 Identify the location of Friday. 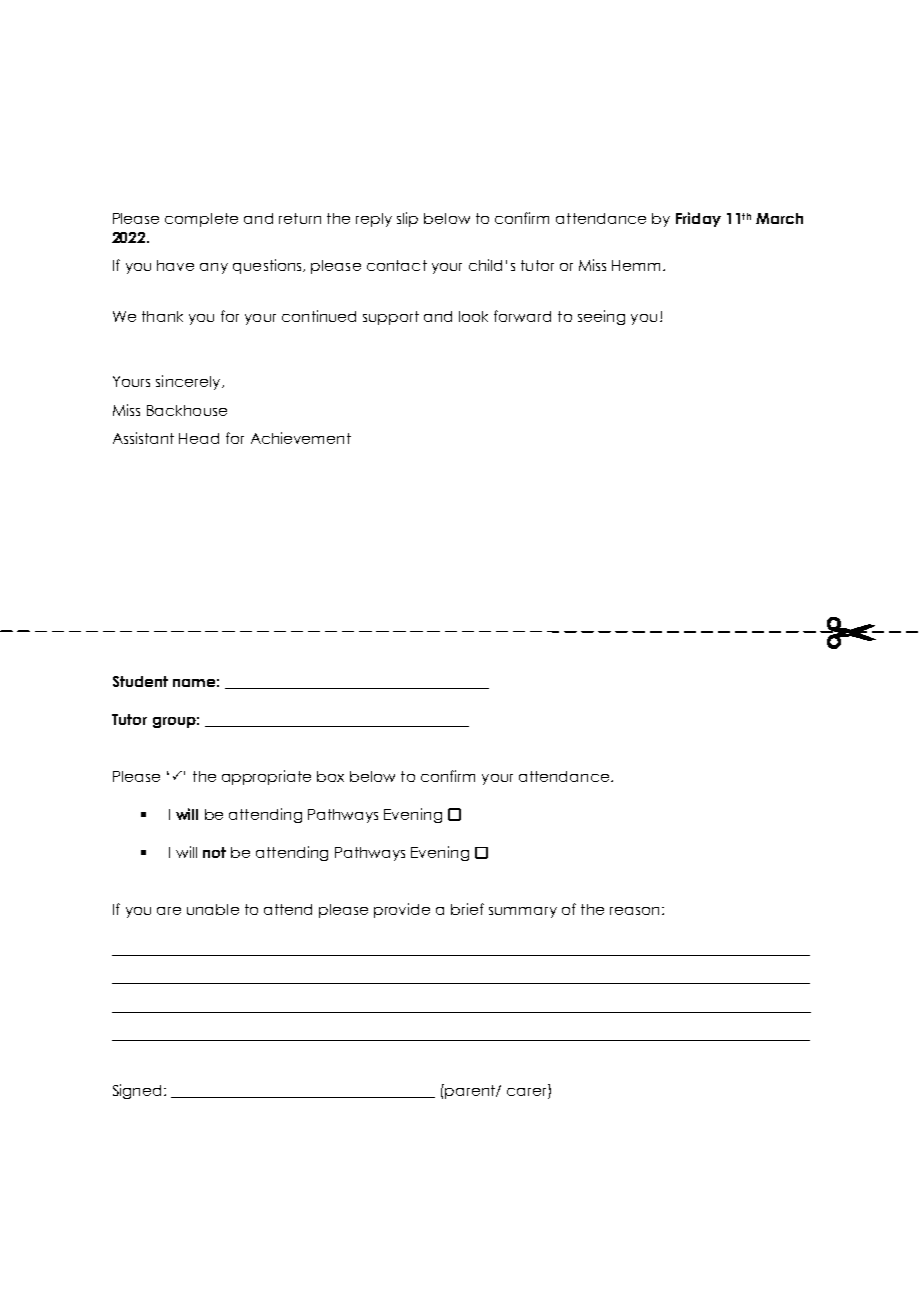
(698, 219).
